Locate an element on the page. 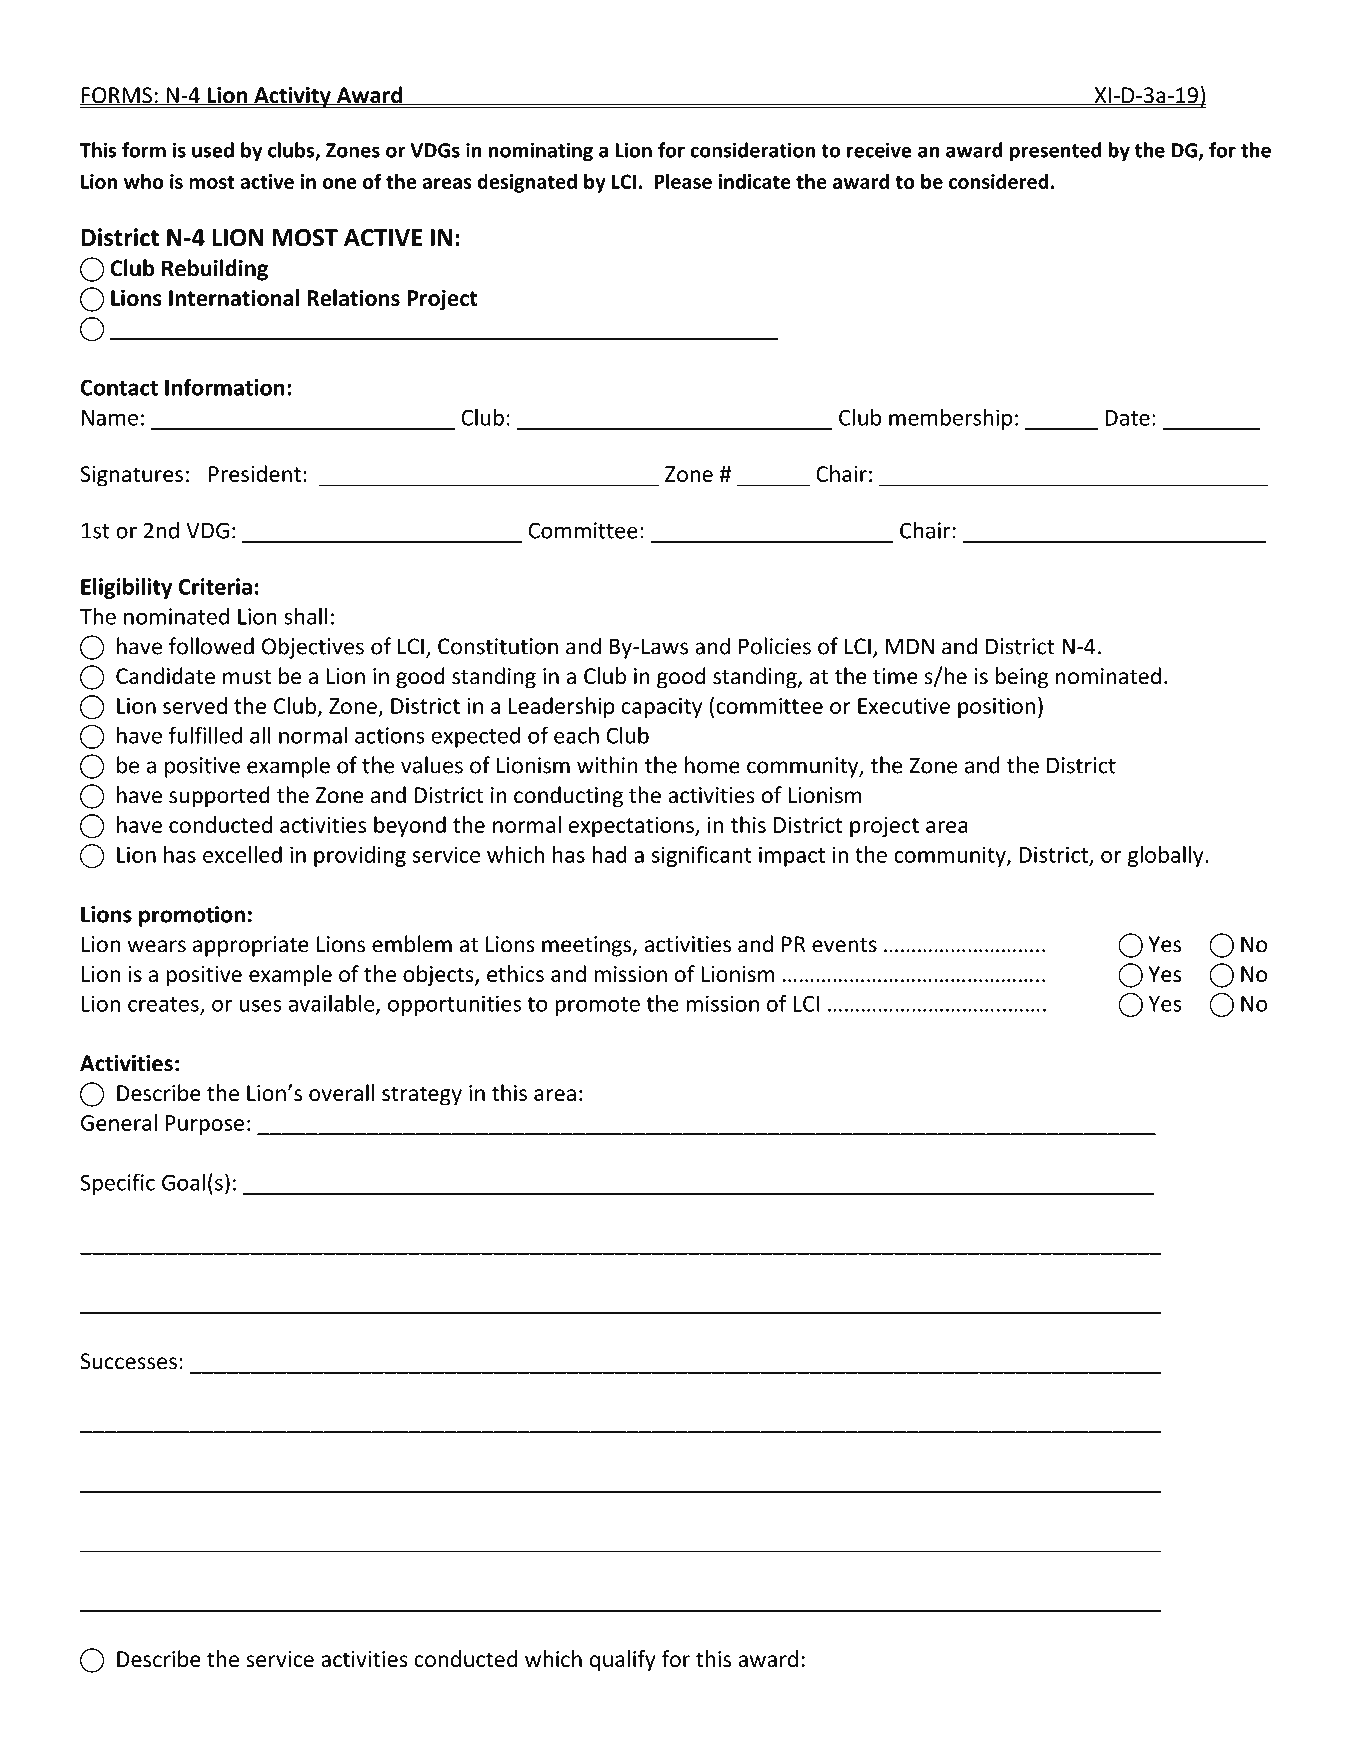 The width and height of the document is (1358, 1757). qualify is located at coordinates (623, 1661).
